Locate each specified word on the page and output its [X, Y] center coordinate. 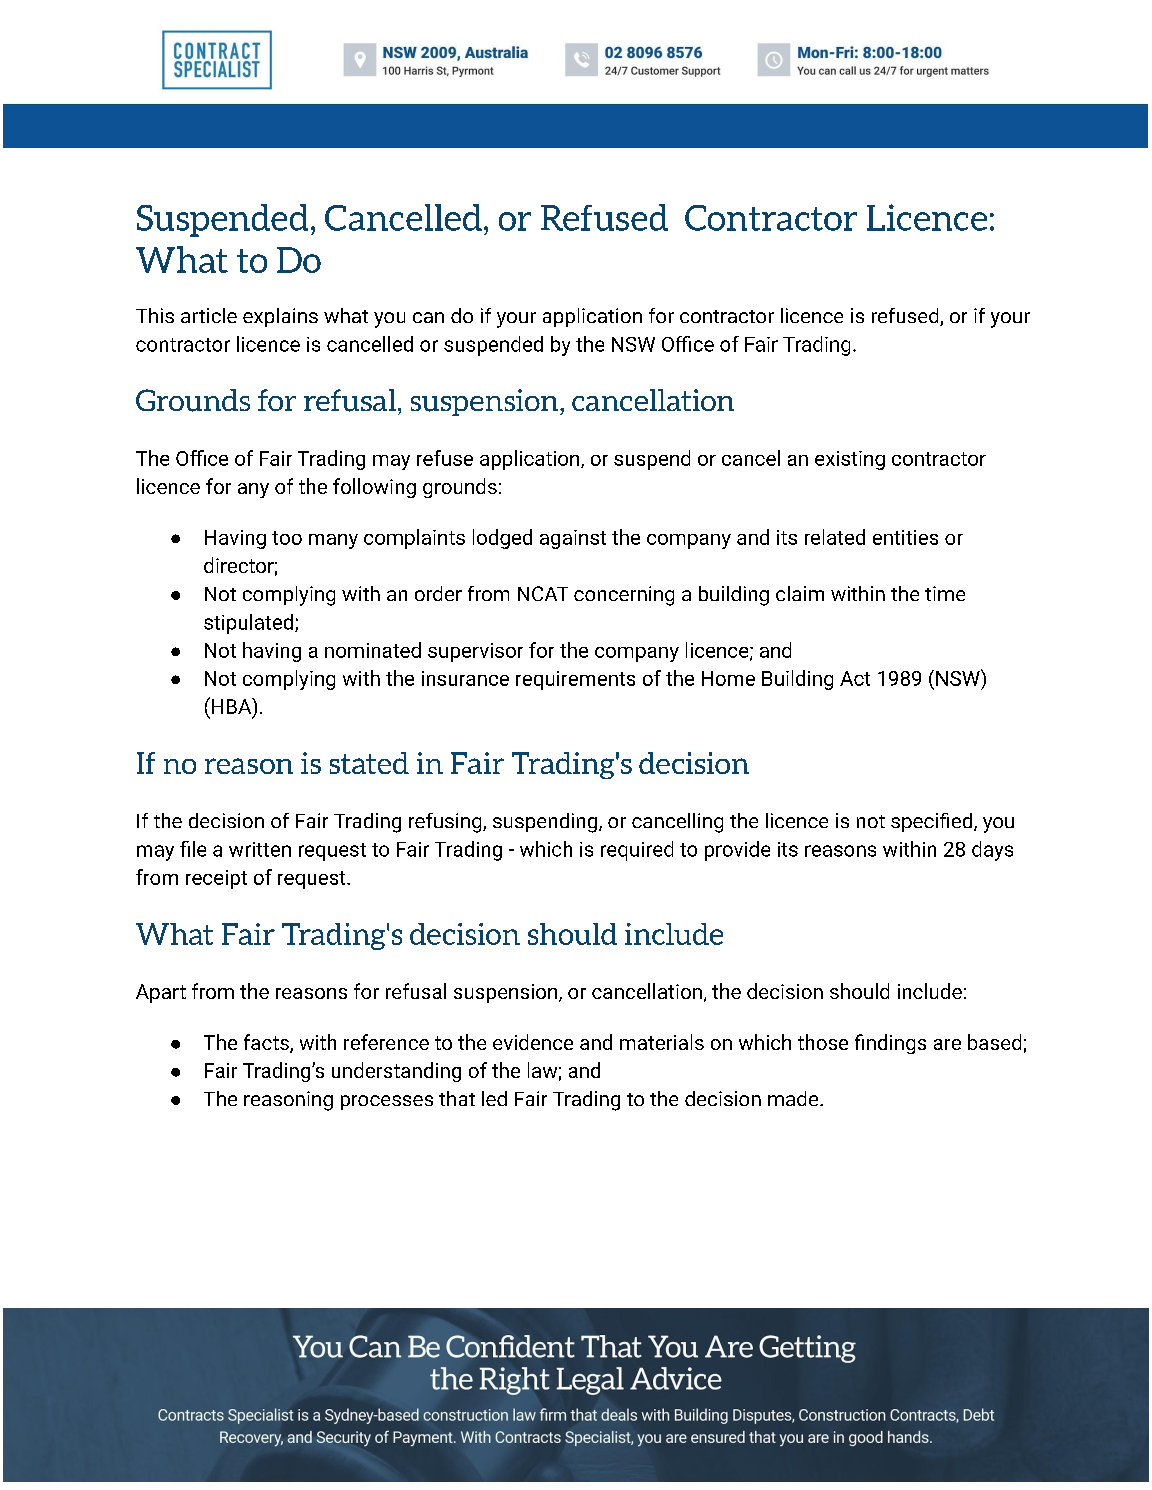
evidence [533, 1042]
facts [267, 1043]
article [209, 315]
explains [280, 317]
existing [850, 460]
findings [890, 1044]
